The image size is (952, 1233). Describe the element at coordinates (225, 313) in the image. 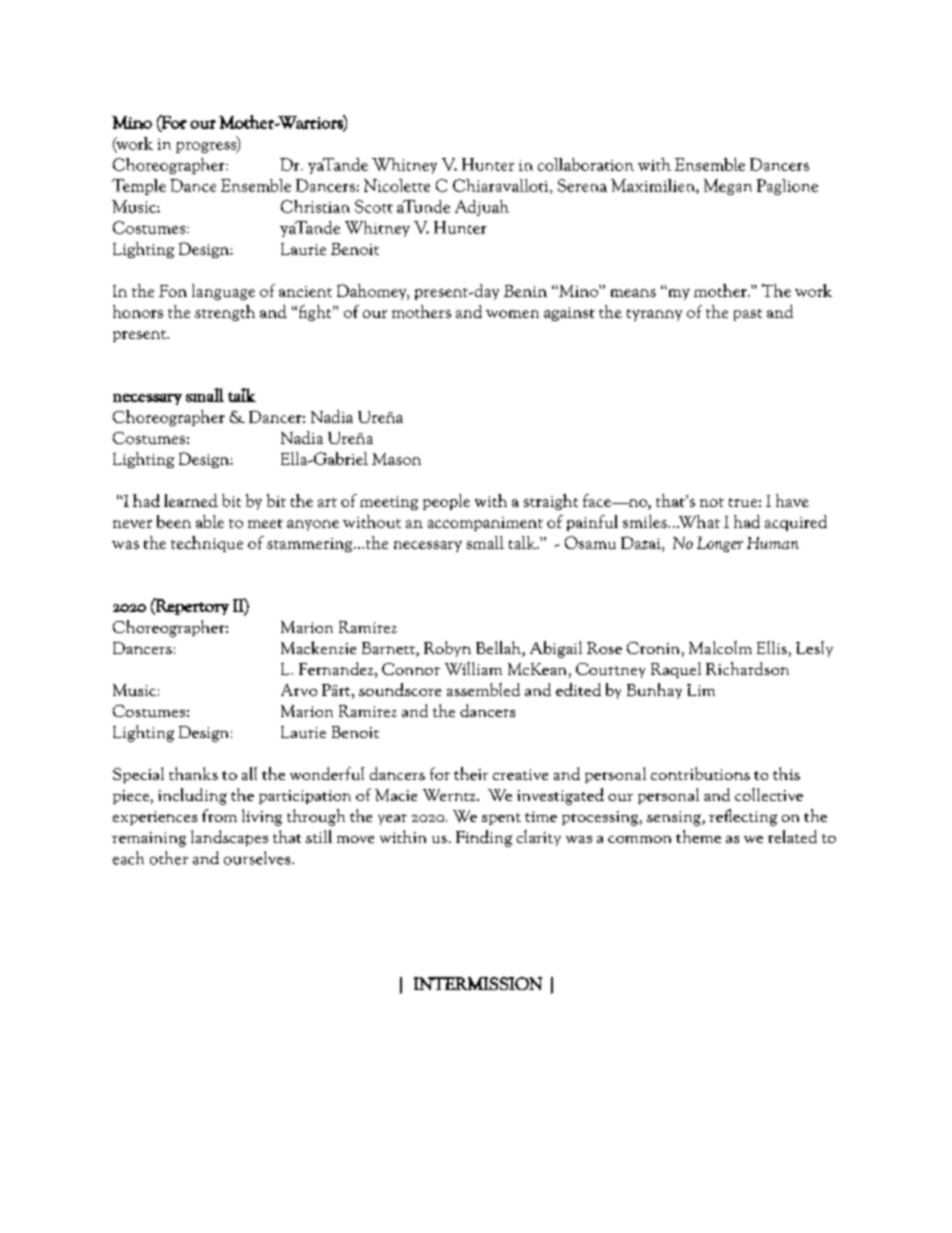

I see `strength` at that location.
